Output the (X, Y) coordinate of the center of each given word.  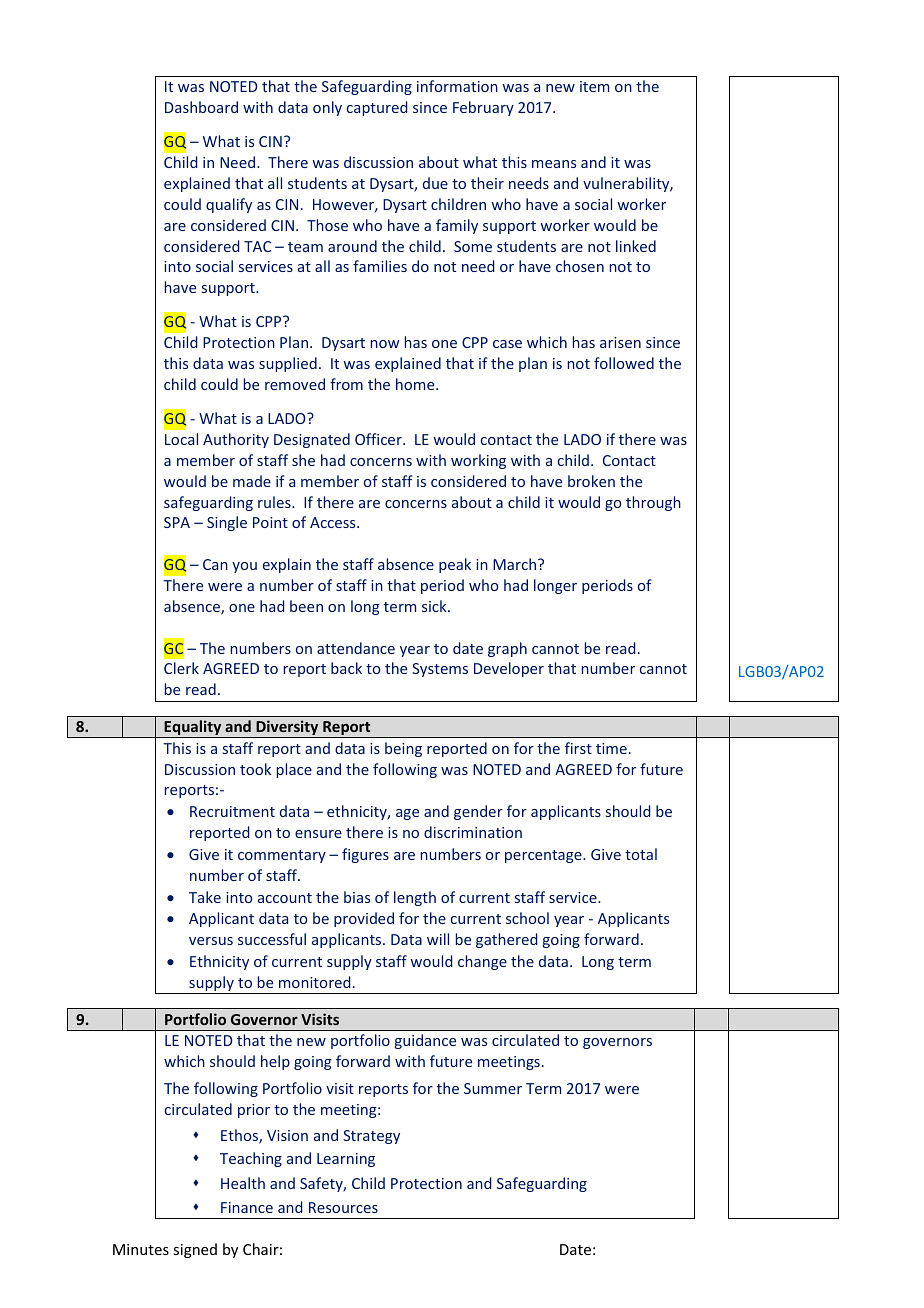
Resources (343, 1207)
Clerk (181, 668)
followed (624, 363)
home (416, 384)
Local (181, 439)
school (527, 918)
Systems (440, 670)
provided (364, 919)
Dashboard (201, 107)
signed (195, 1250)
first (578, 748)
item (594, 86)
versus (211, 941)
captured (377, 108)
